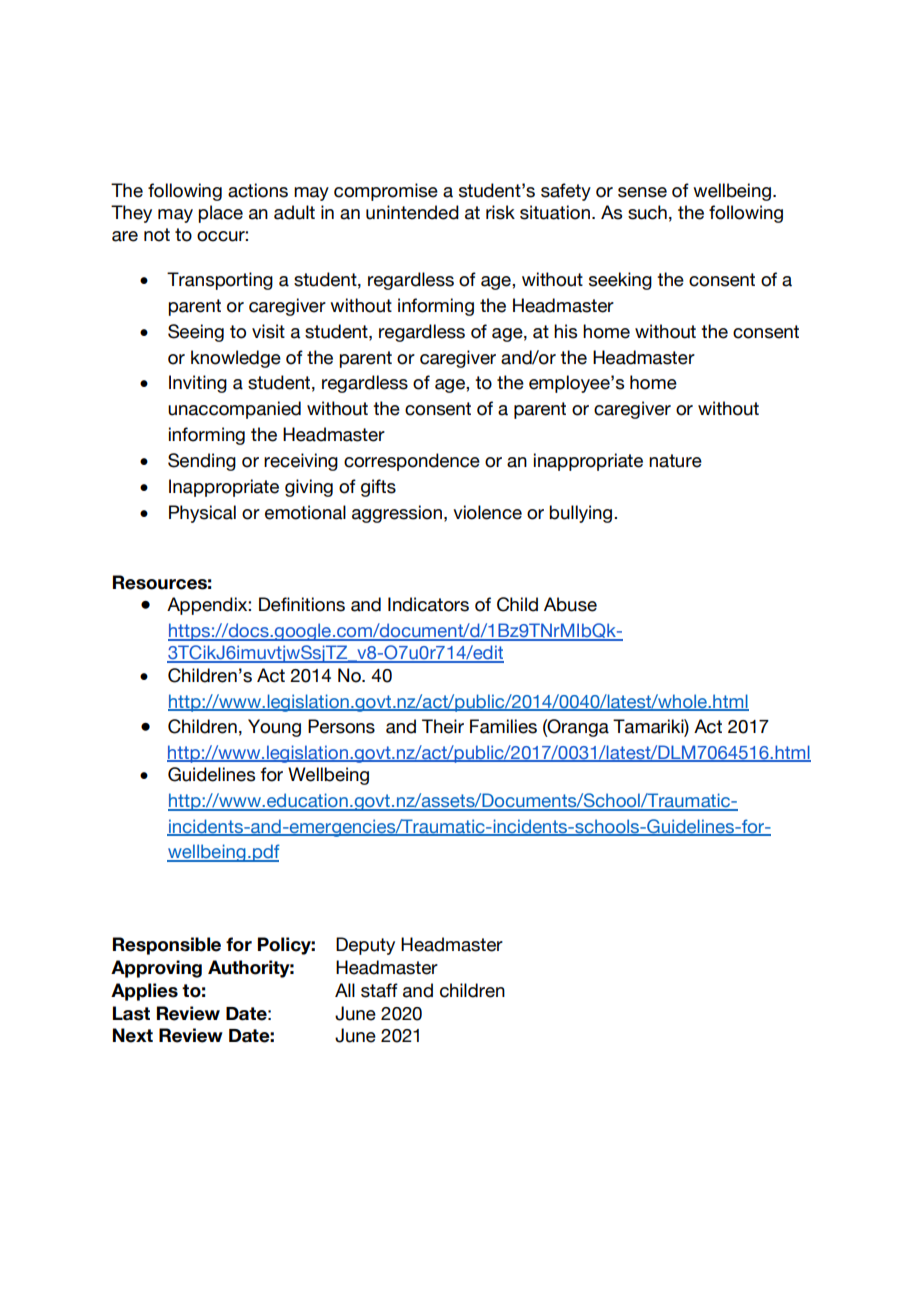 The height and width of the screenshot is (1308, 924). Describe the element at coordinates (428, 604) in the screenshot. I see `Indicators` at that location.
